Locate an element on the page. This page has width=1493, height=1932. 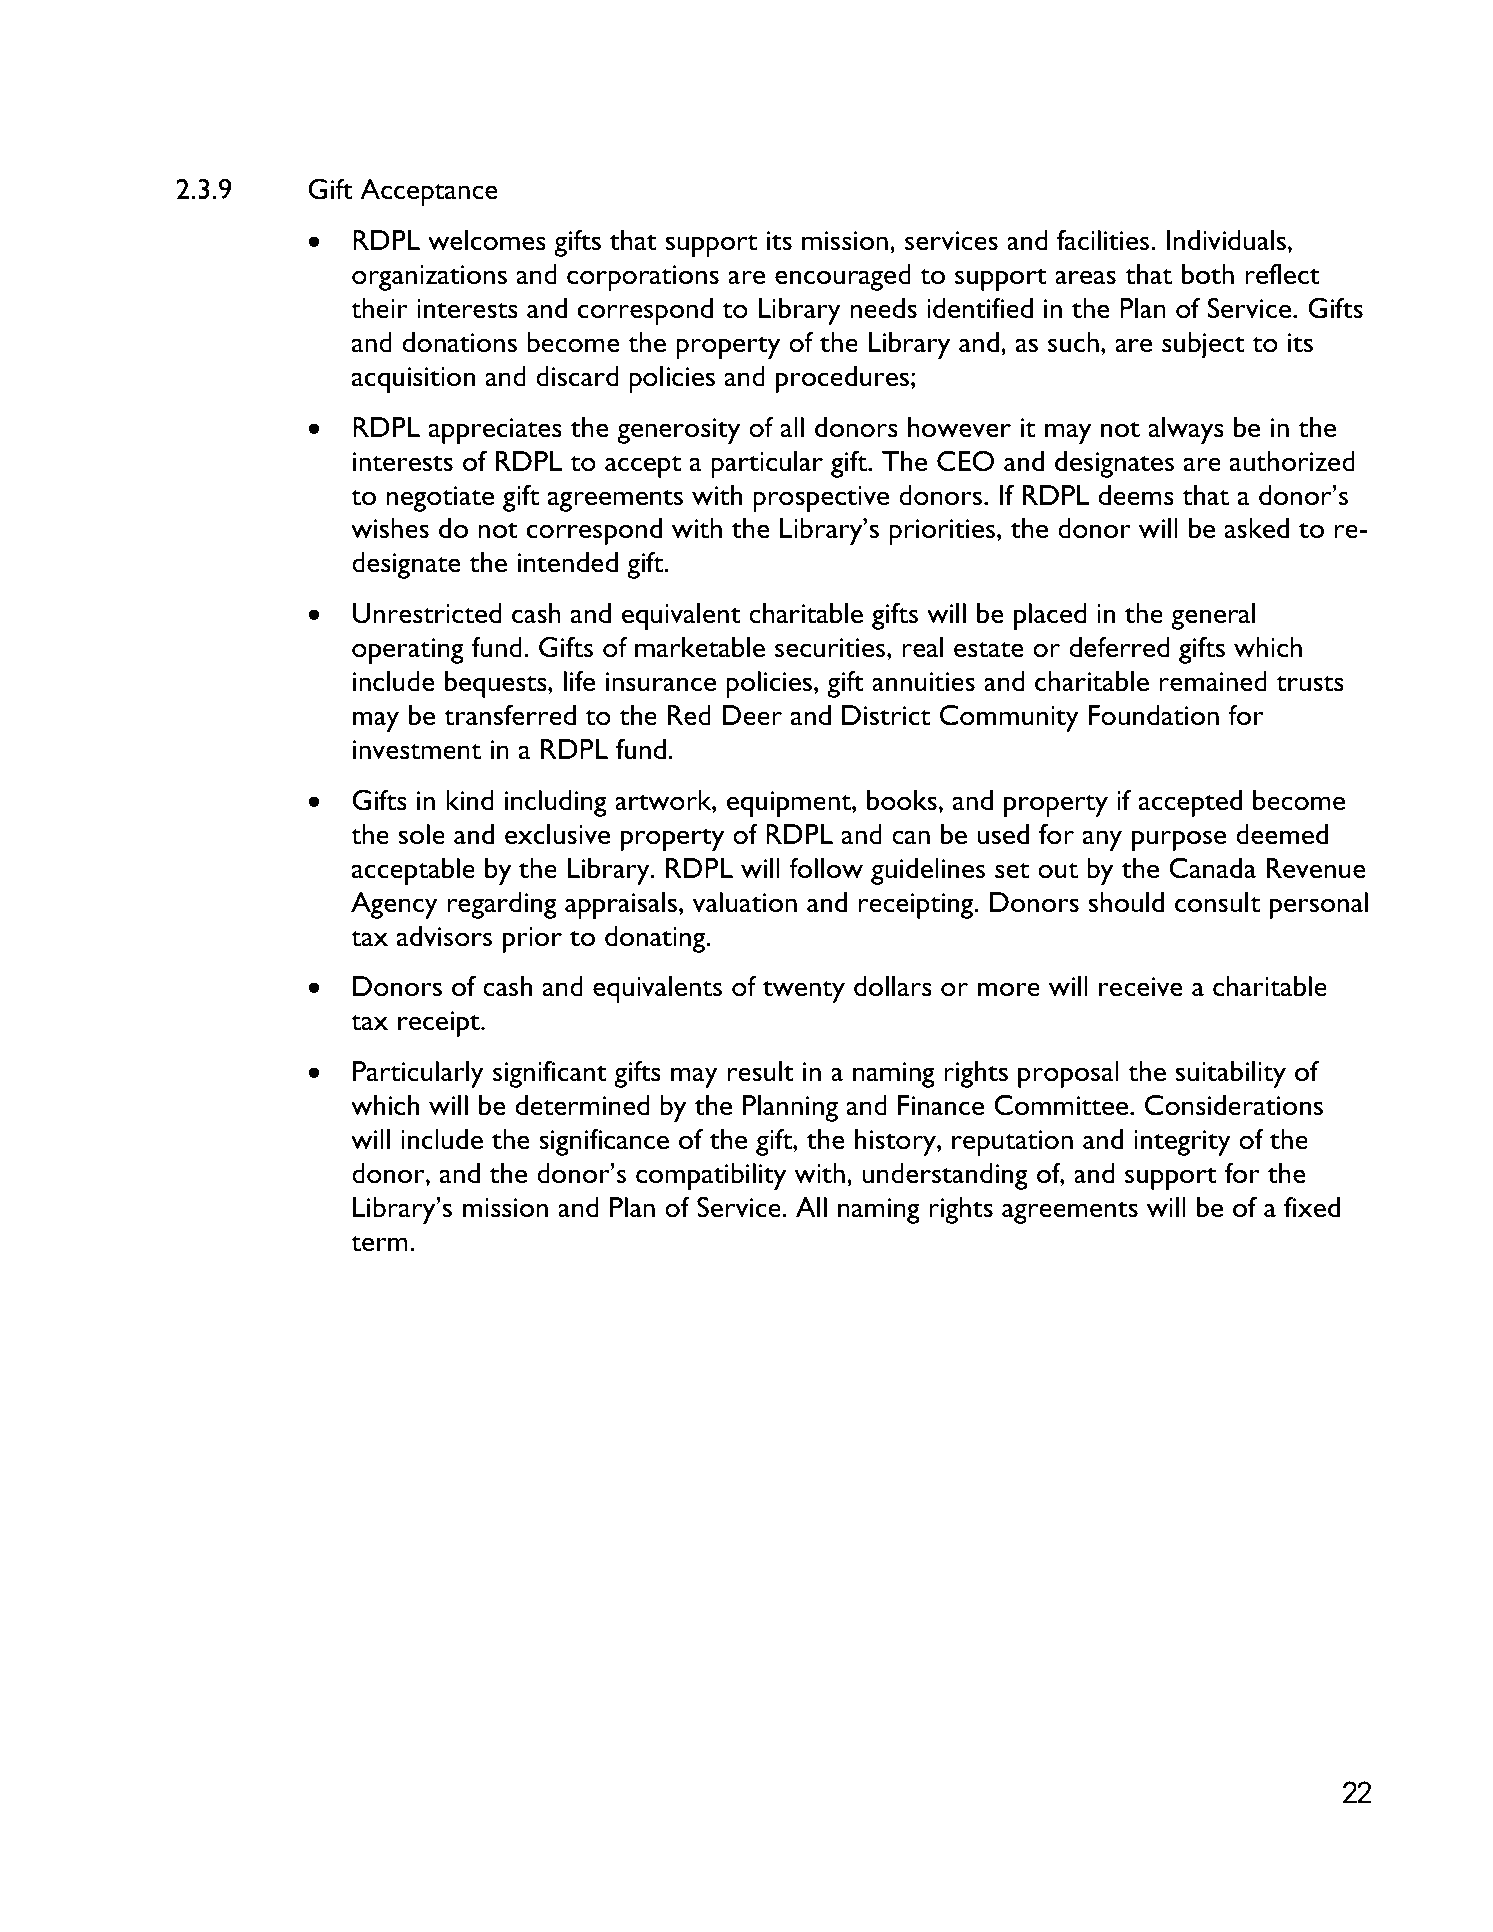
twenty is located at coordinates (804, 991).
